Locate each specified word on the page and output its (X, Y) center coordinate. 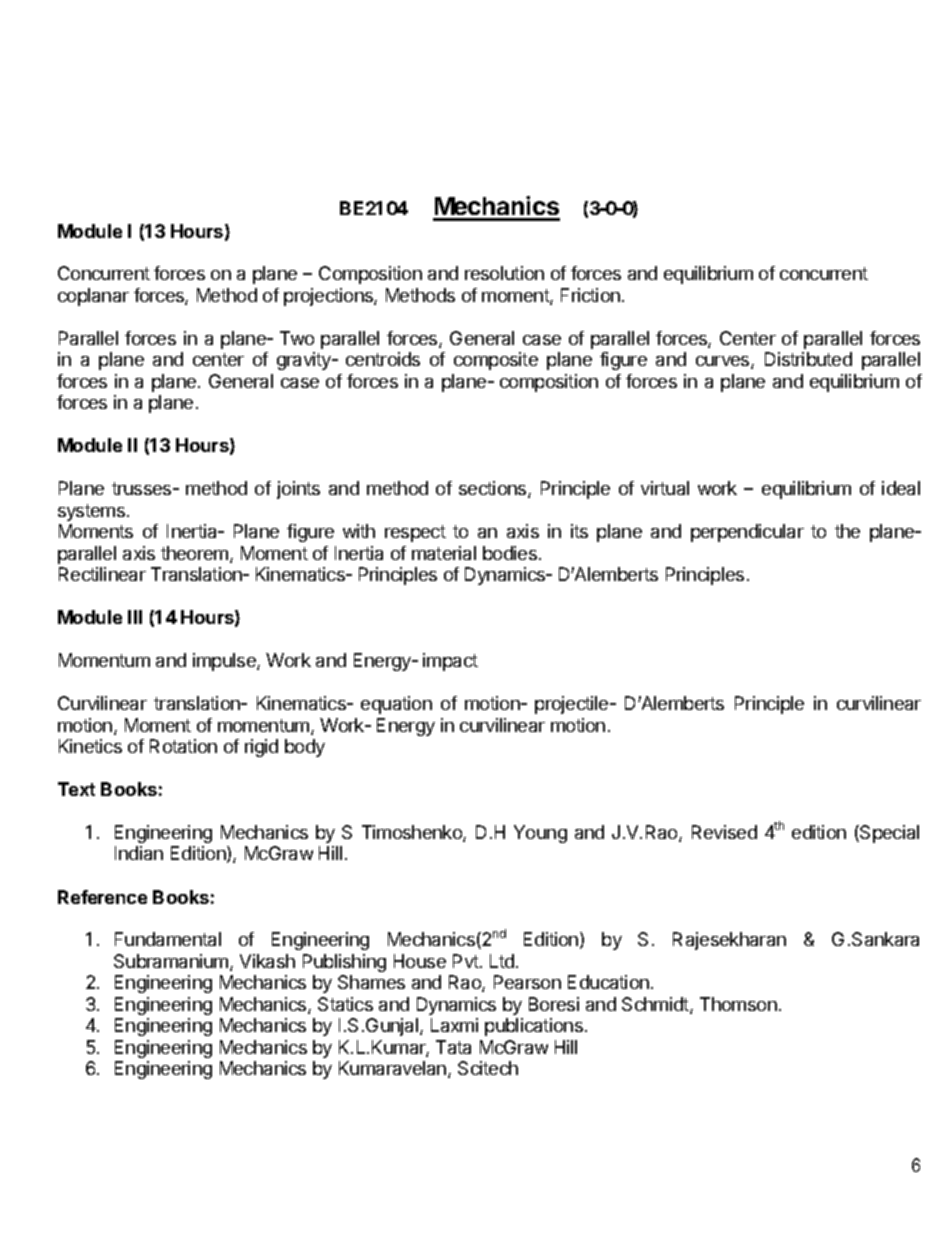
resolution (504, 273)
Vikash (267, 961)
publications (534, 1027)
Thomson (738, 1004)
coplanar (93, 297)
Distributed (808, 359)
